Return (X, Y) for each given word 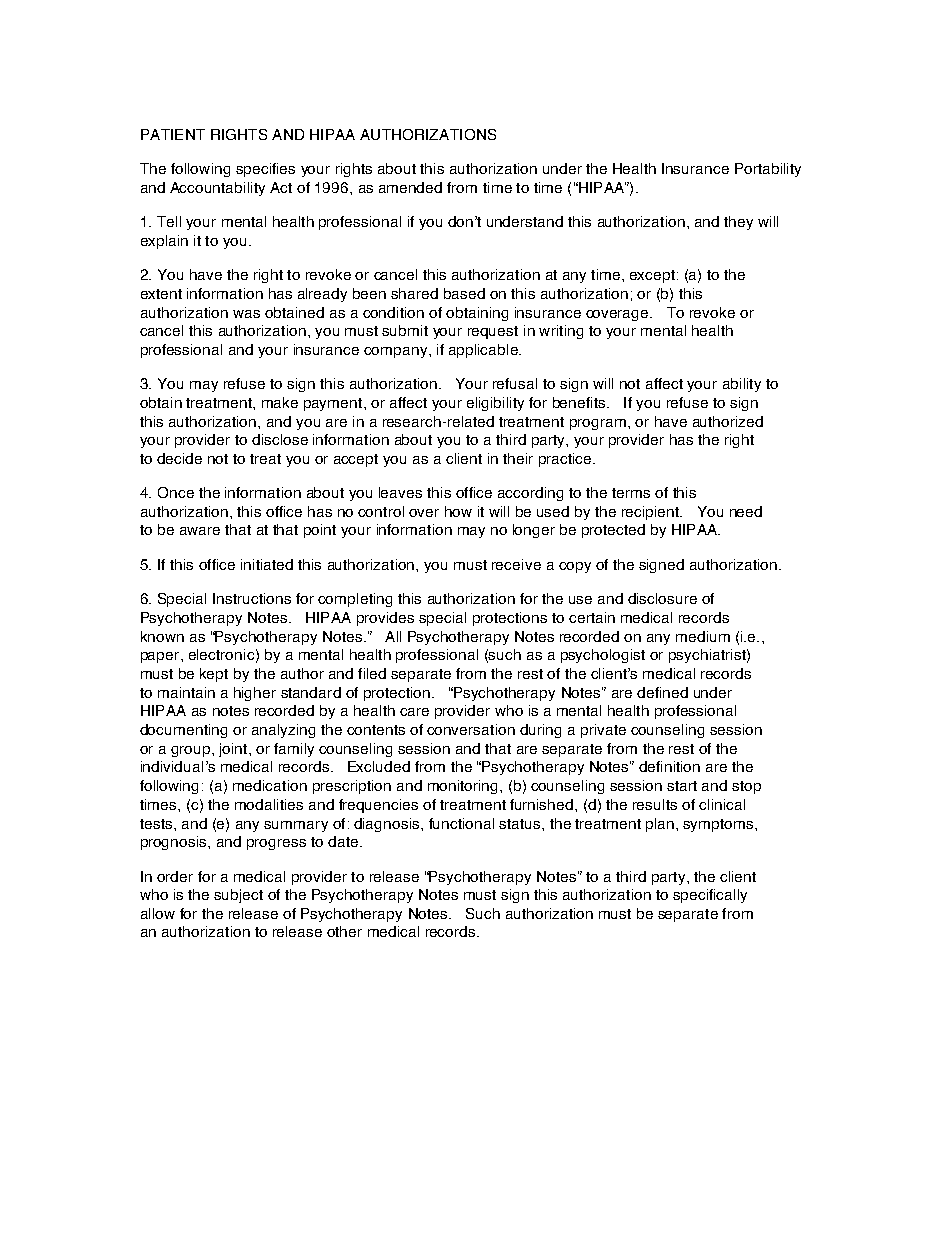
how (458, 511)
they (738, 223)
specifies (265, 170)
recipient (652, 513)
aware (200, 531)
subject (238, 896)
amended (410, 187)
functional (461, 823)
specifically (710, 896)
